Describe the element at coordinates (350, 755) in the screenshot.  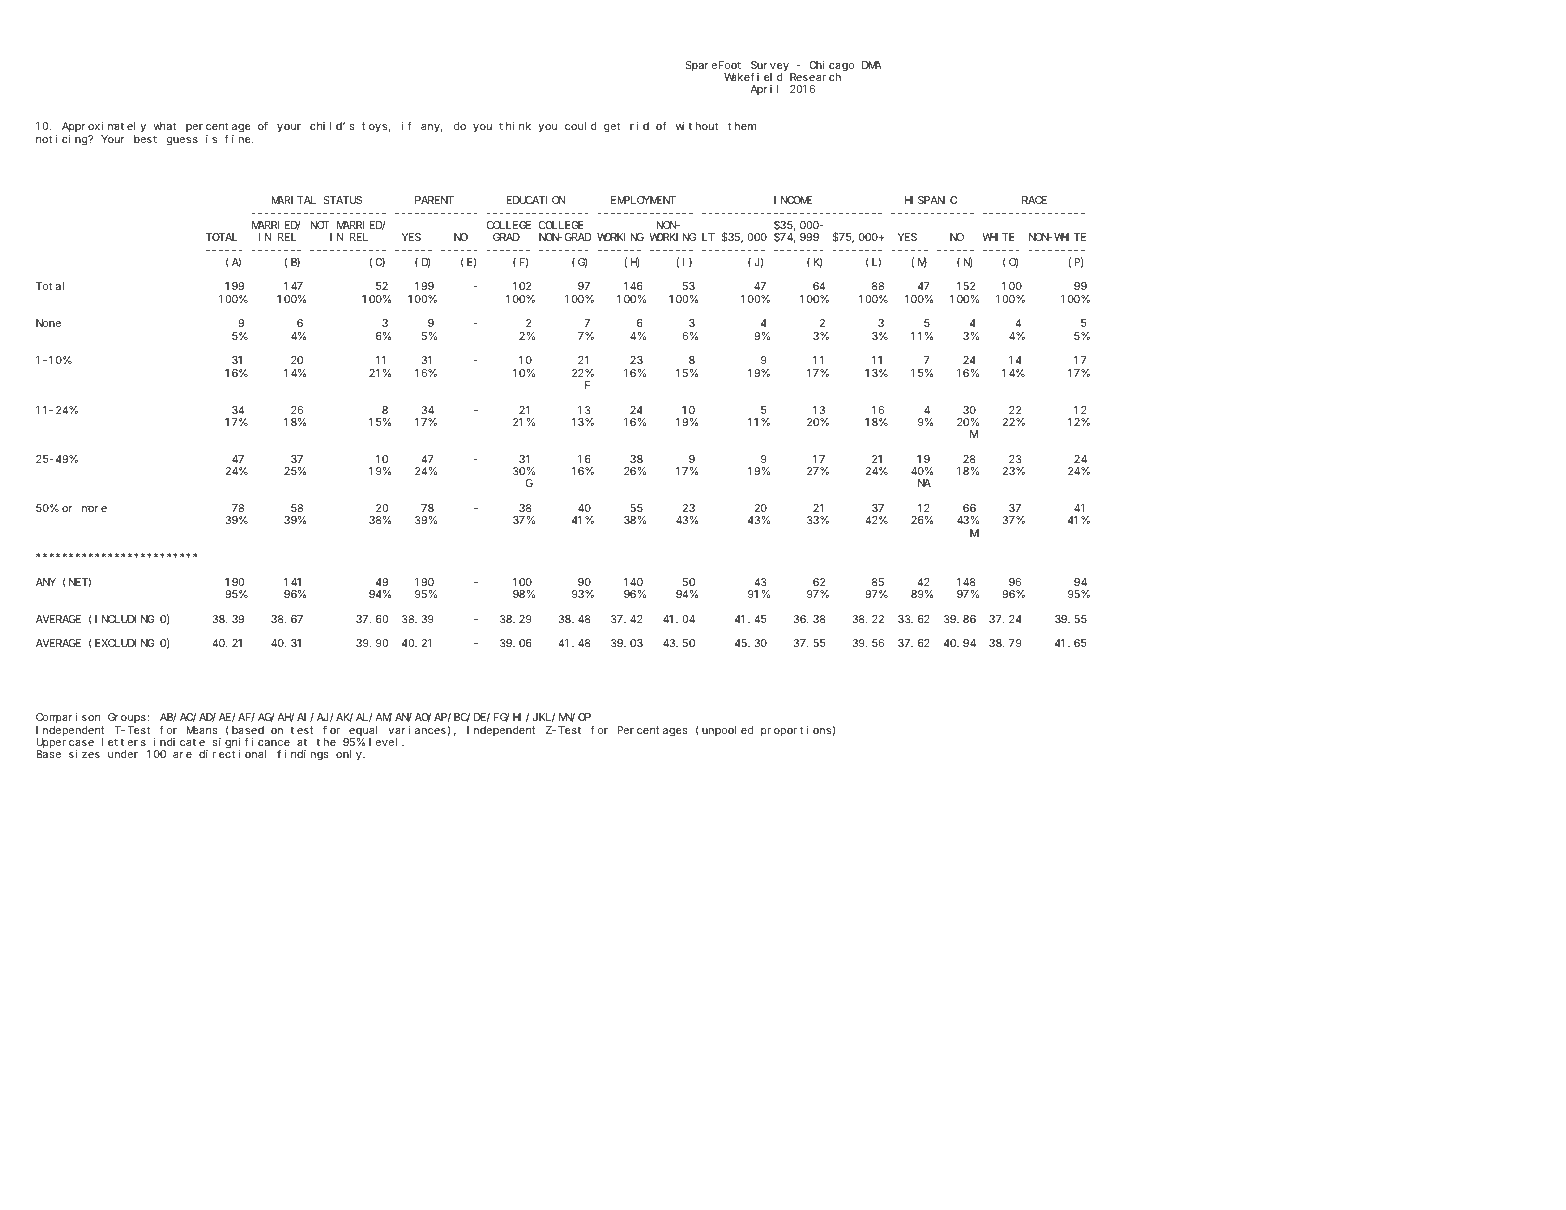
I see `only` at that location.
